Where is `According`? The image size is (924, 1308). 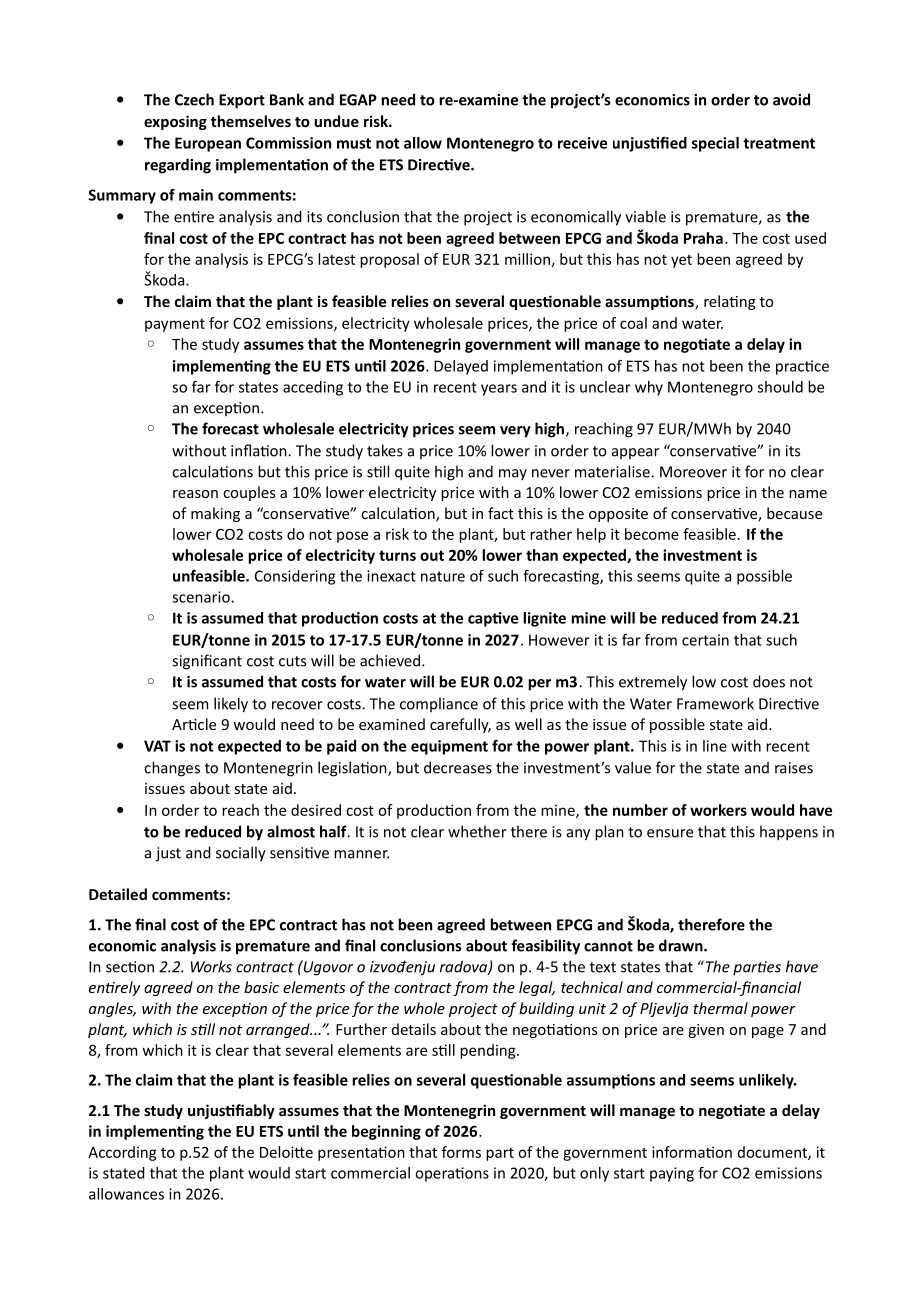
According is located at coordinates (122, 1153).
